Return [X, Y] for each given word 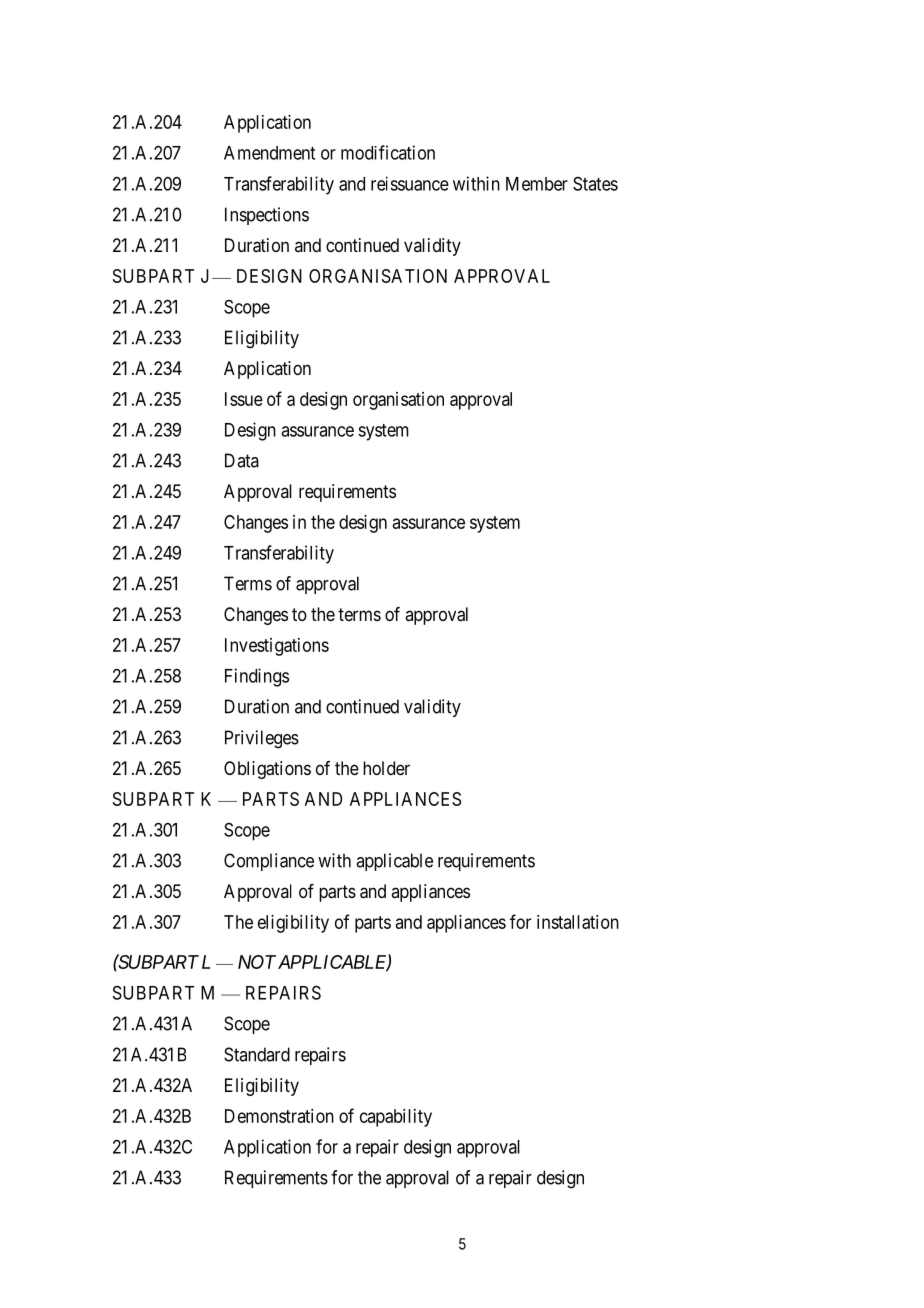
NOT [257, 962]
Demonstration [279, 1116]
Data [242, 460]
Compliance [269, 862]
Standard [257, 1054]
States [595, 184]
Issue [244, 399]
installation [578, 922]
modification [388, 152]
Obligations [267, 770]
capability [396, 1118]
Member [537, 184]
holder [386, 768]
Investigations [277, 647]
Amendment [269, 153]
